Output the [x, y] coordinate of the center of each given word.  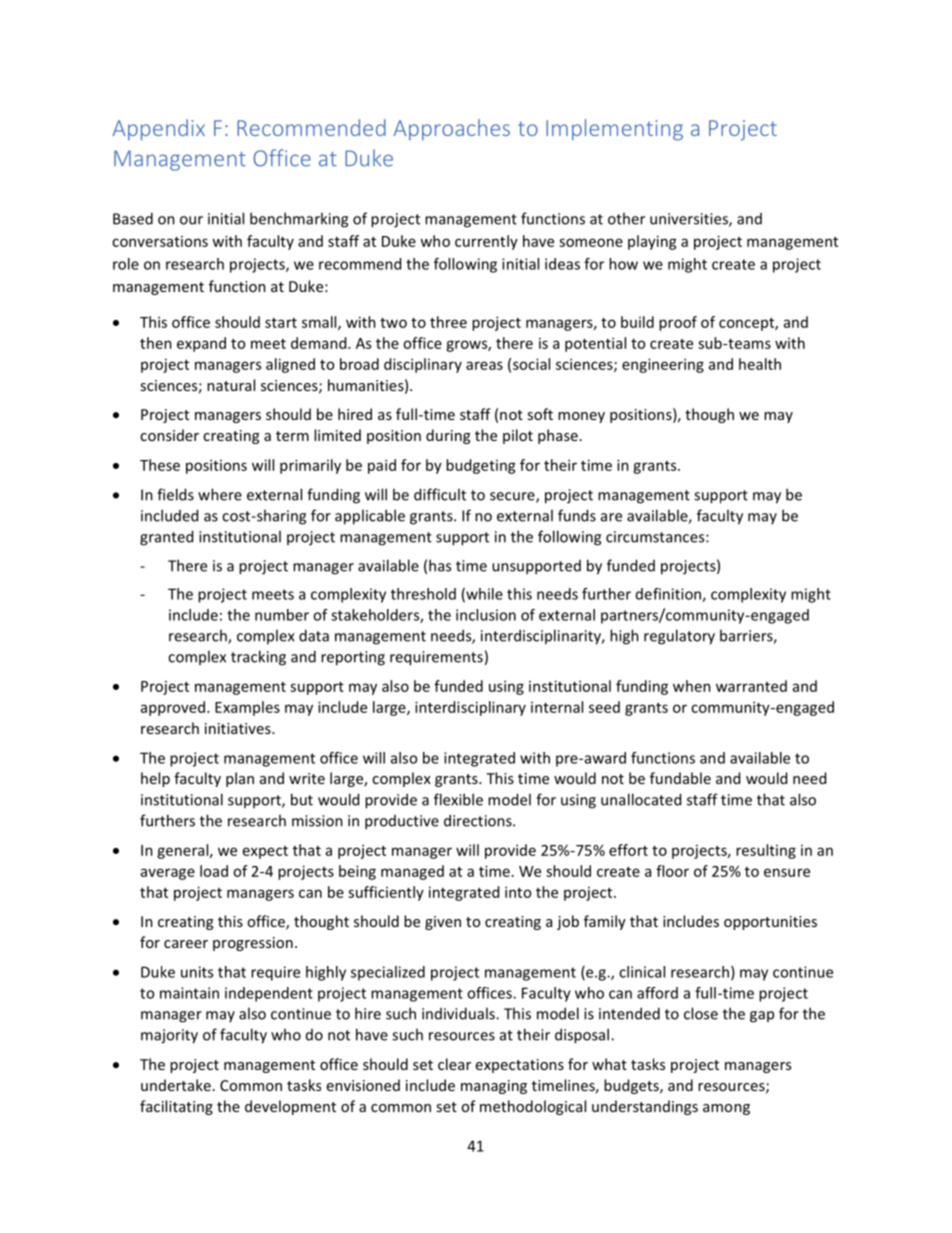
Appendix [158, 130]
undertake [176, 1085]
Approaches [451, 130]
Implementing [614, 130]
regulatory [679, 637]
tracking [258, 658]
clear [454, 1064]
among [726, 1109]
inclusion [486, 615]
